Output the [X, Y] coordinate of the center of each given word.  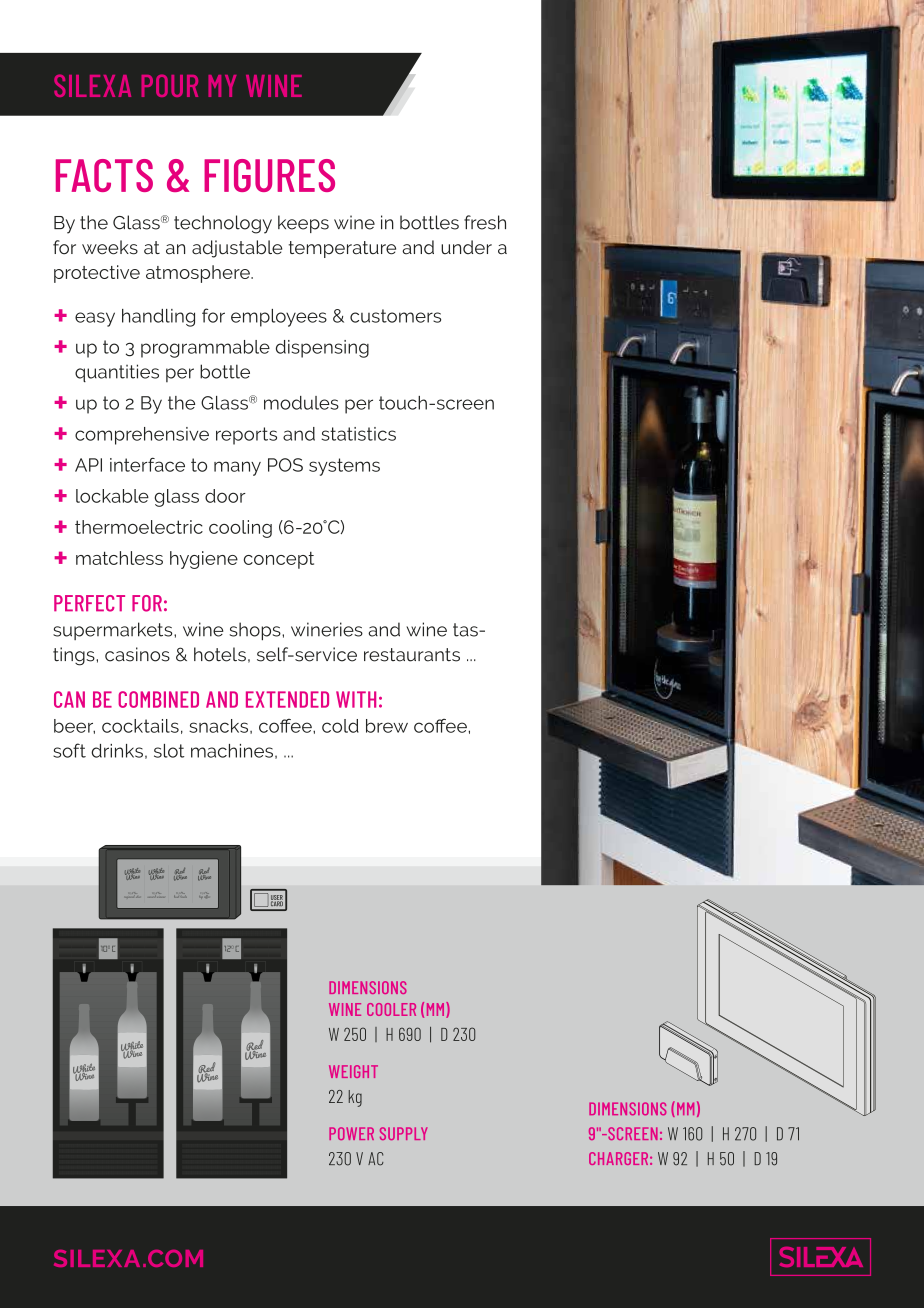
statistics [359, 434]
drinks [117, 751]
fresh [485, 222]
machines [232, 751]
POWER [351, 1133]
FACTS [104, 175]
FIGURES [269, 175]
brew [387, 726]
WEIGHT [353, 1071]
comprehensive [142, 436]
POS [285, 465]
